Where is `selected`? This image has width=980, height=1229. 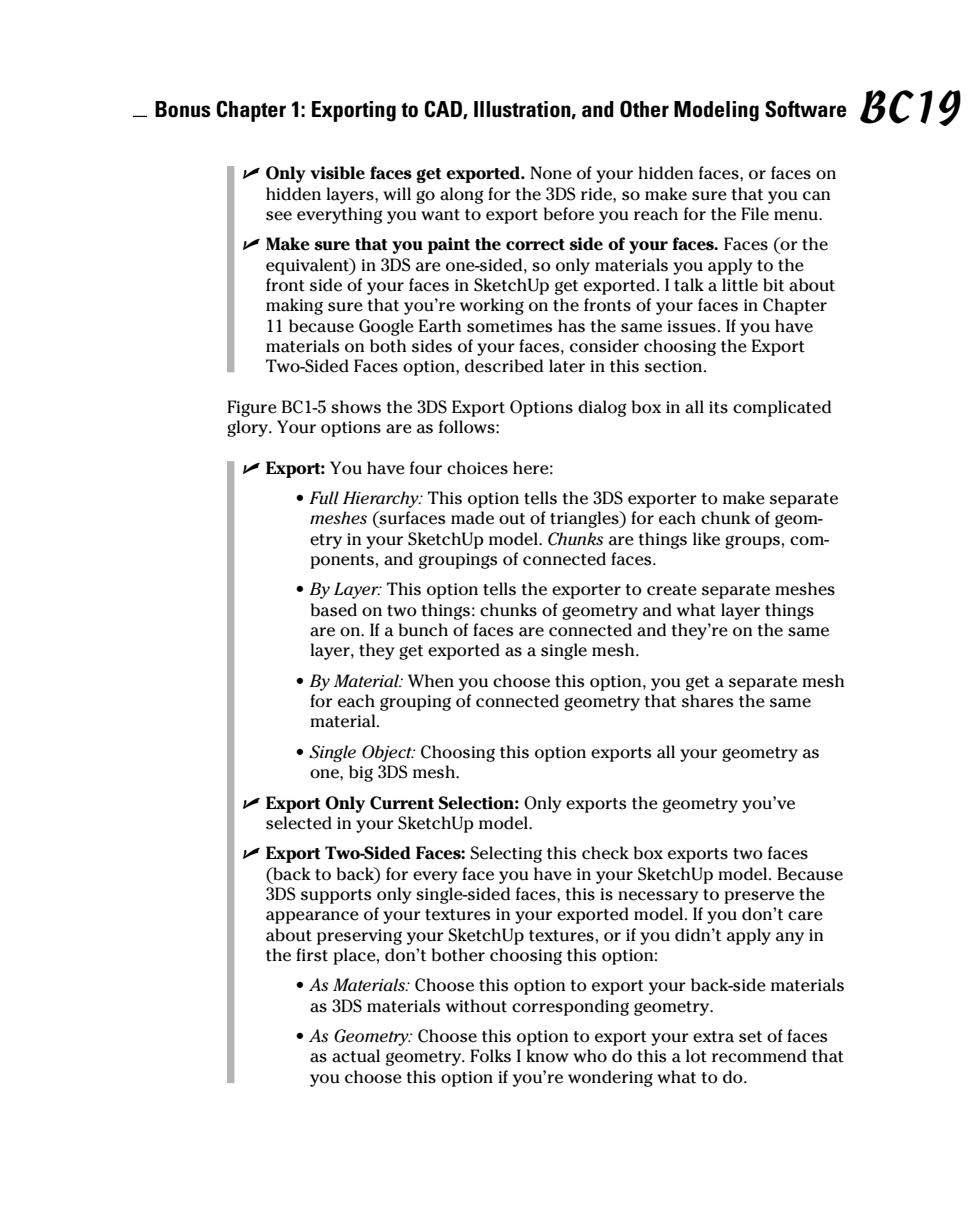
selected is located at coordinates (299, 823).
